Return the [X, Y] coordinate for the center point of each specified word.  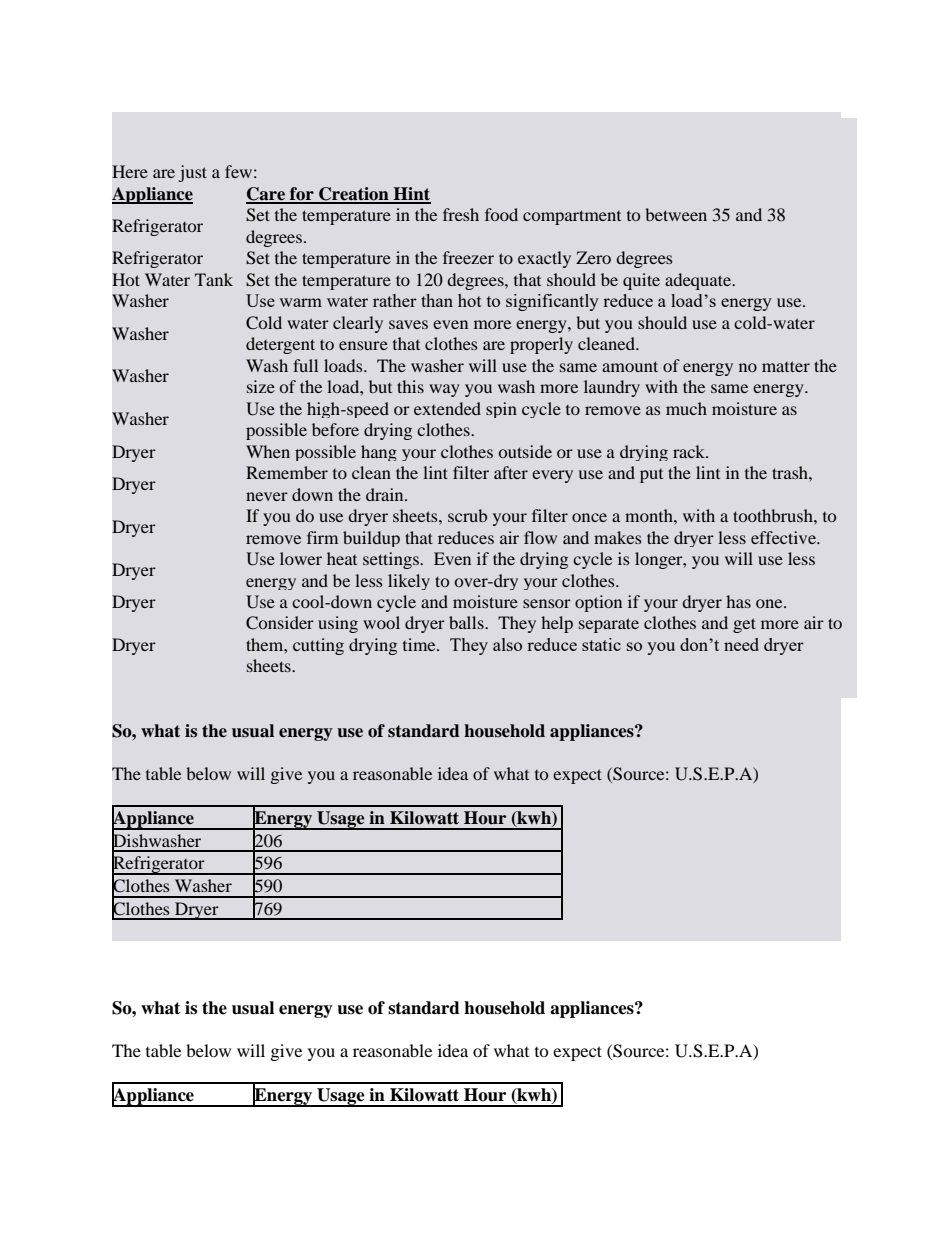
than [437, 300]
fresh [461, 214]
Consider [280, 623]
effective [784, 537]
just [193, 173]
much [686, 408]
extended [447, 408]
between [676, 214]
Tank [214, 279]
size [261, 386]
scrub [467, 515]
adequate [699, 281]
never [267, 496]
